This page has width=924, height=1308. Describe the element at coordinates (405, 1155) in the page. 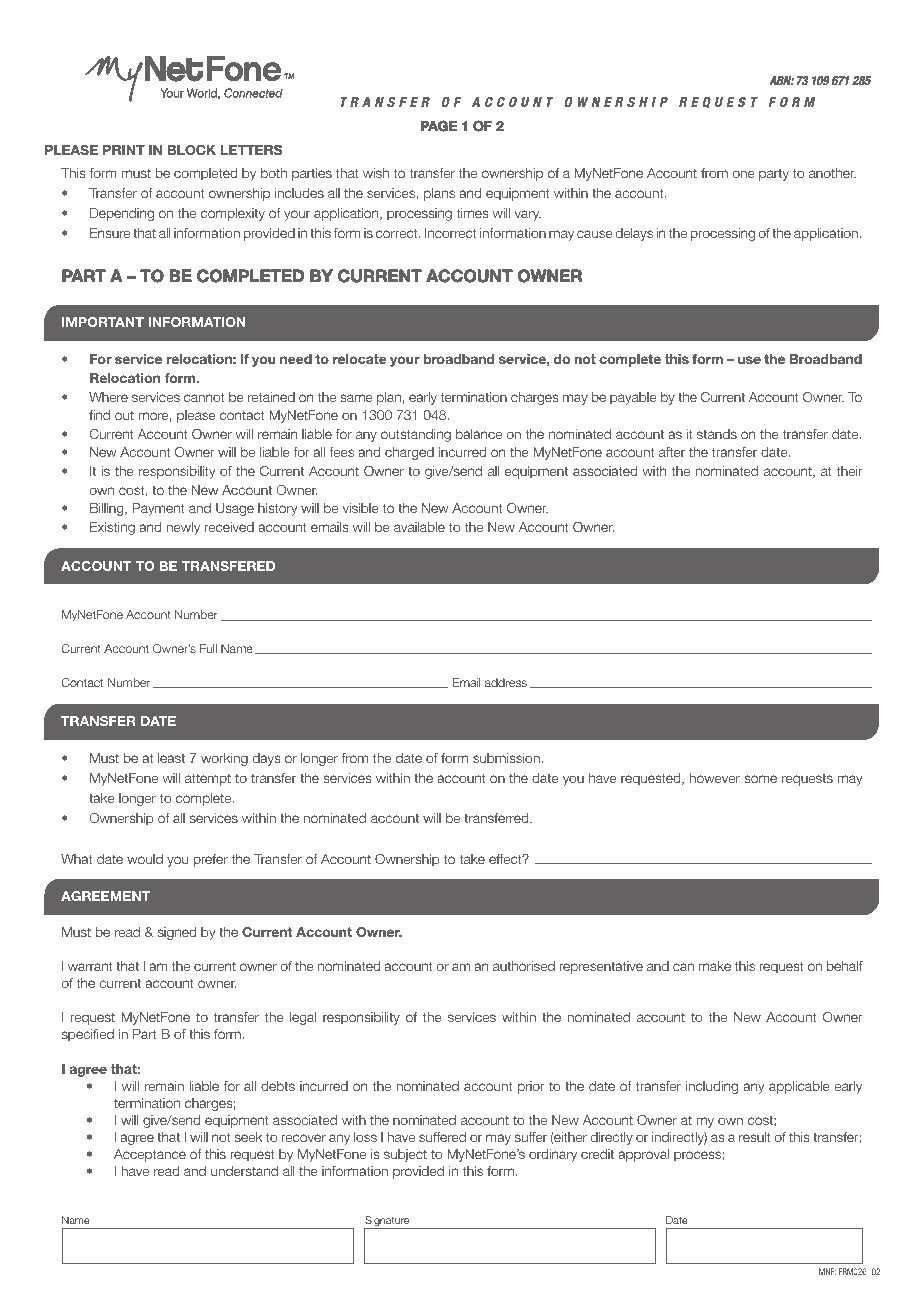

I see `subject` at that location.
